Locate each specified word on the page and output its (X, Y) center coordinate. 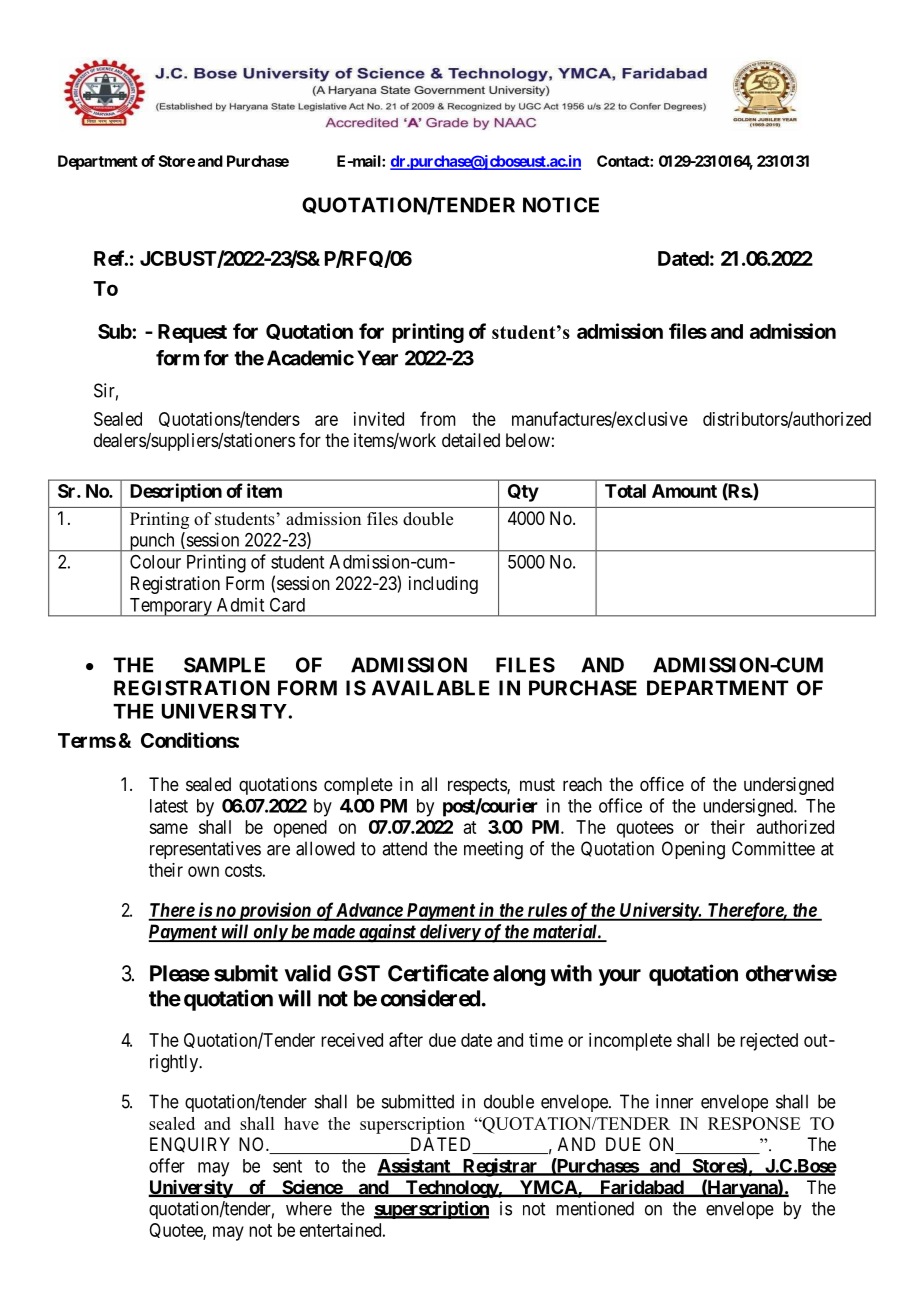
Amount (684, 491)
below (528, 440)
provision (274, 911)
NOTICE (561, 205)
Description (176, 492)
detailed (471, 440)
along (519, 975)
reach (582, 784)
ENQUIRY (190, 1145)
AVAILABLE (430, 688)
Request (192, 333)
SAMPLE (224, 665)
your (619, 977)
